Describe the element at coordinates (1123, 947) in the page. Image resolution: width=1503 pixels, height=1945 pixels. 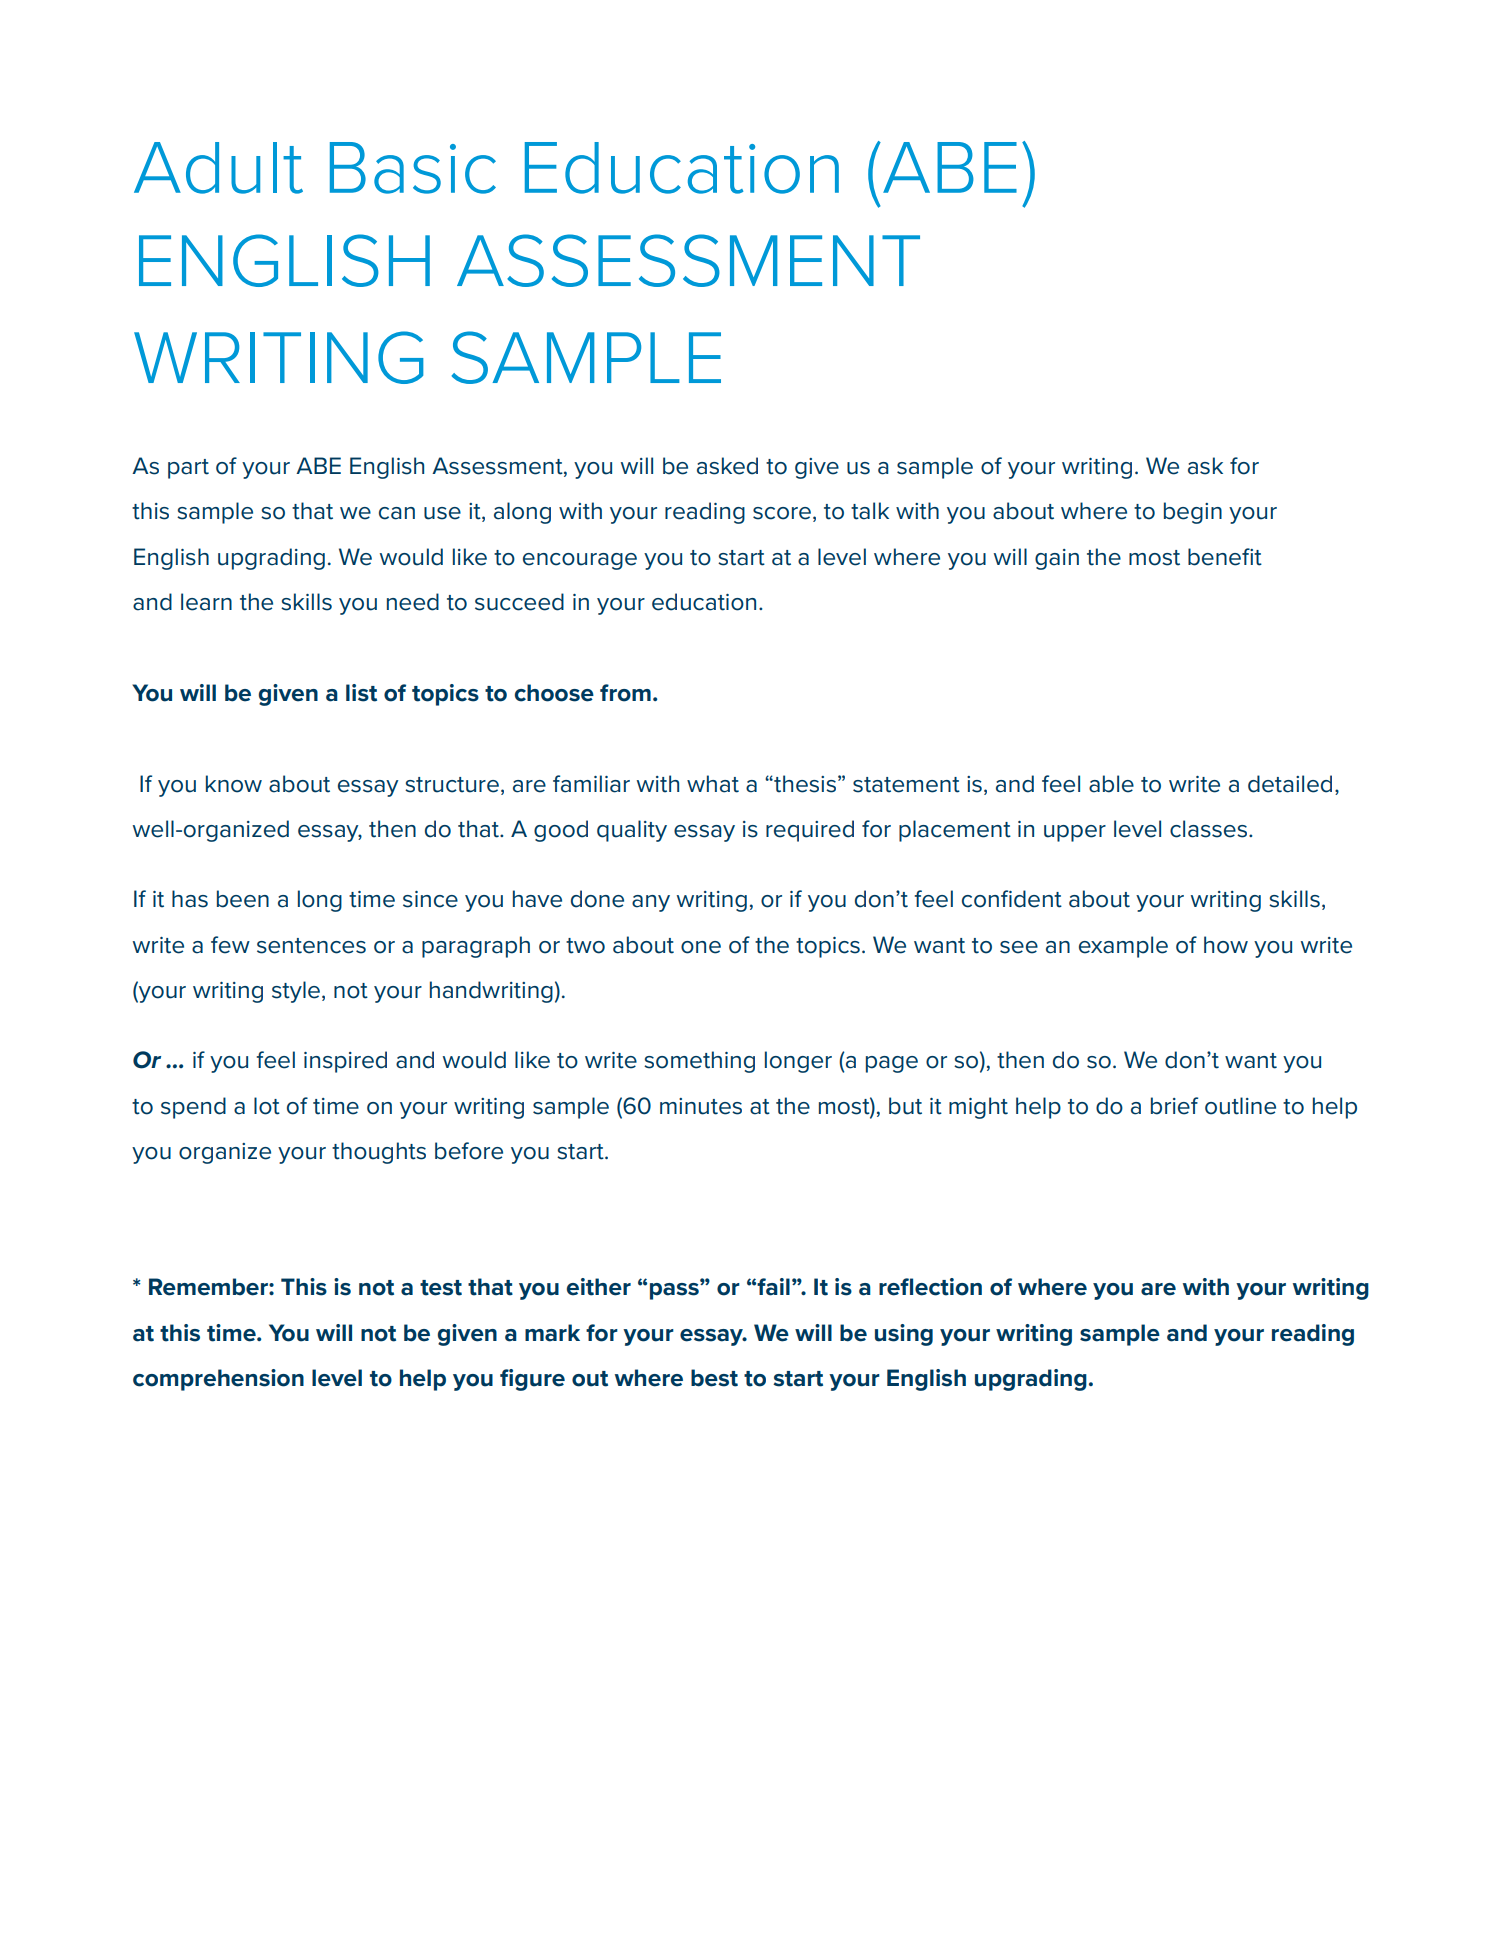
I see `example` at that location.
